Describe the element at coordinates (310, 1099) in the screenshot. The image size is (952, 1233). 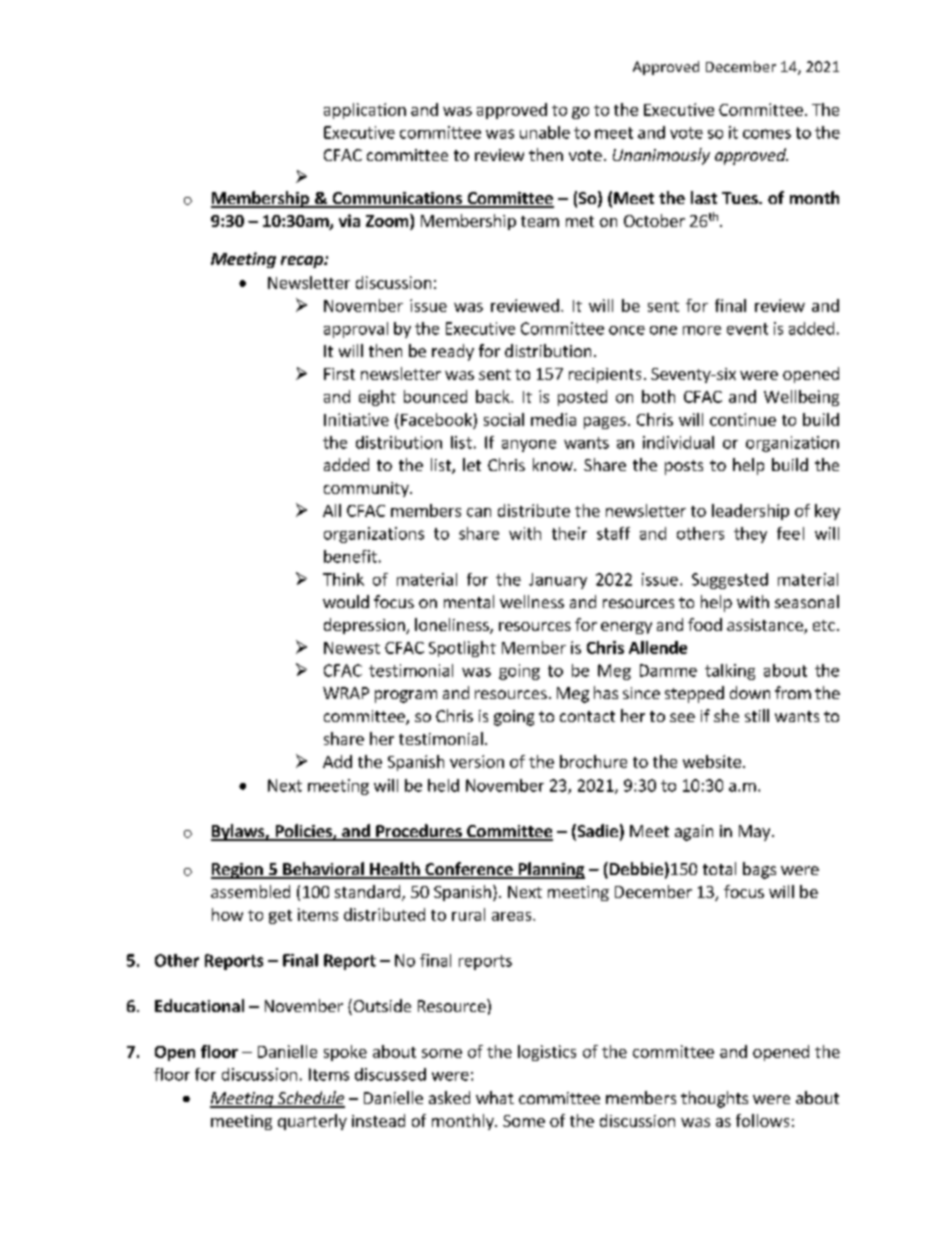
I see `Schedule` at that location.
